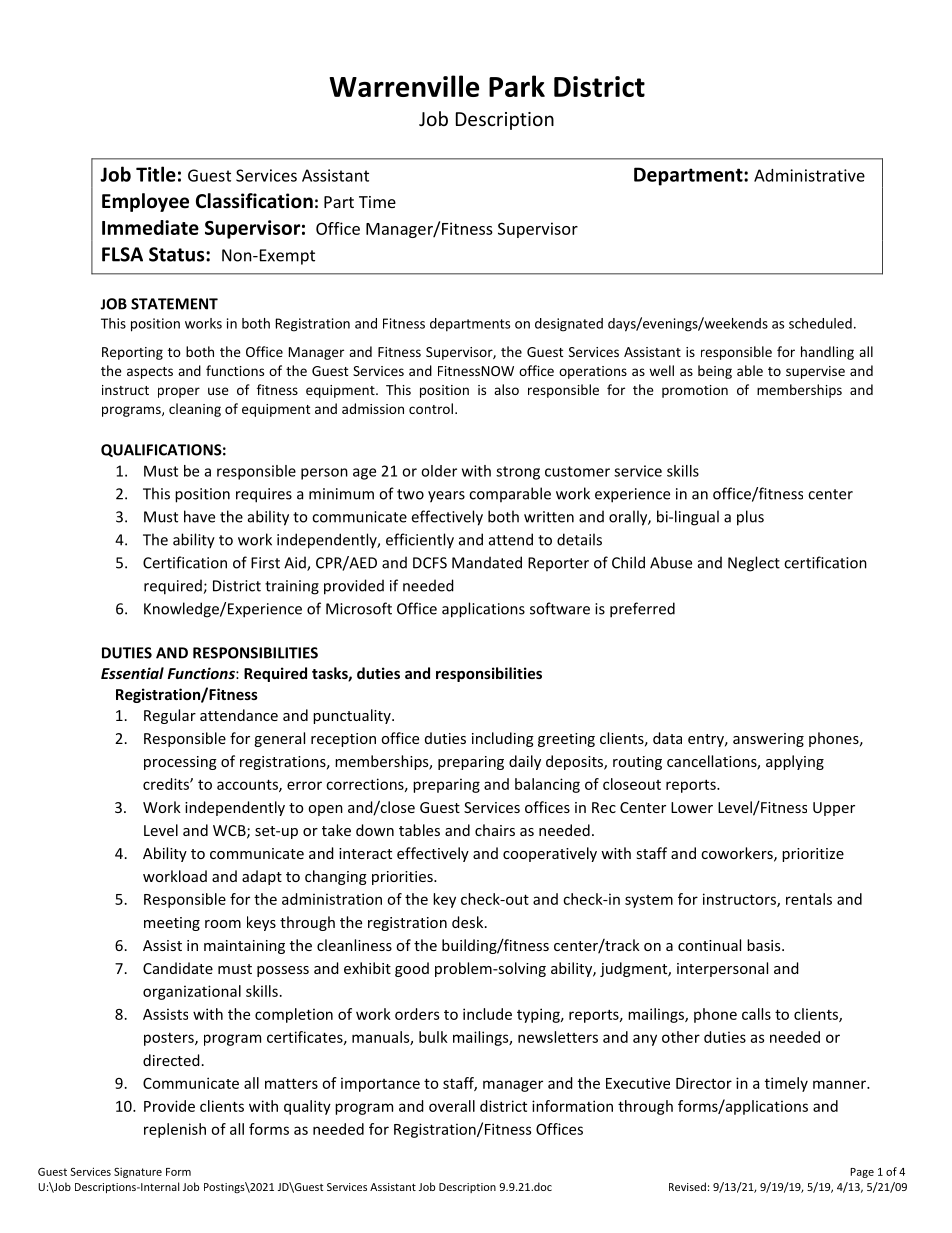  I want to click on Park, so click(517, 86).
